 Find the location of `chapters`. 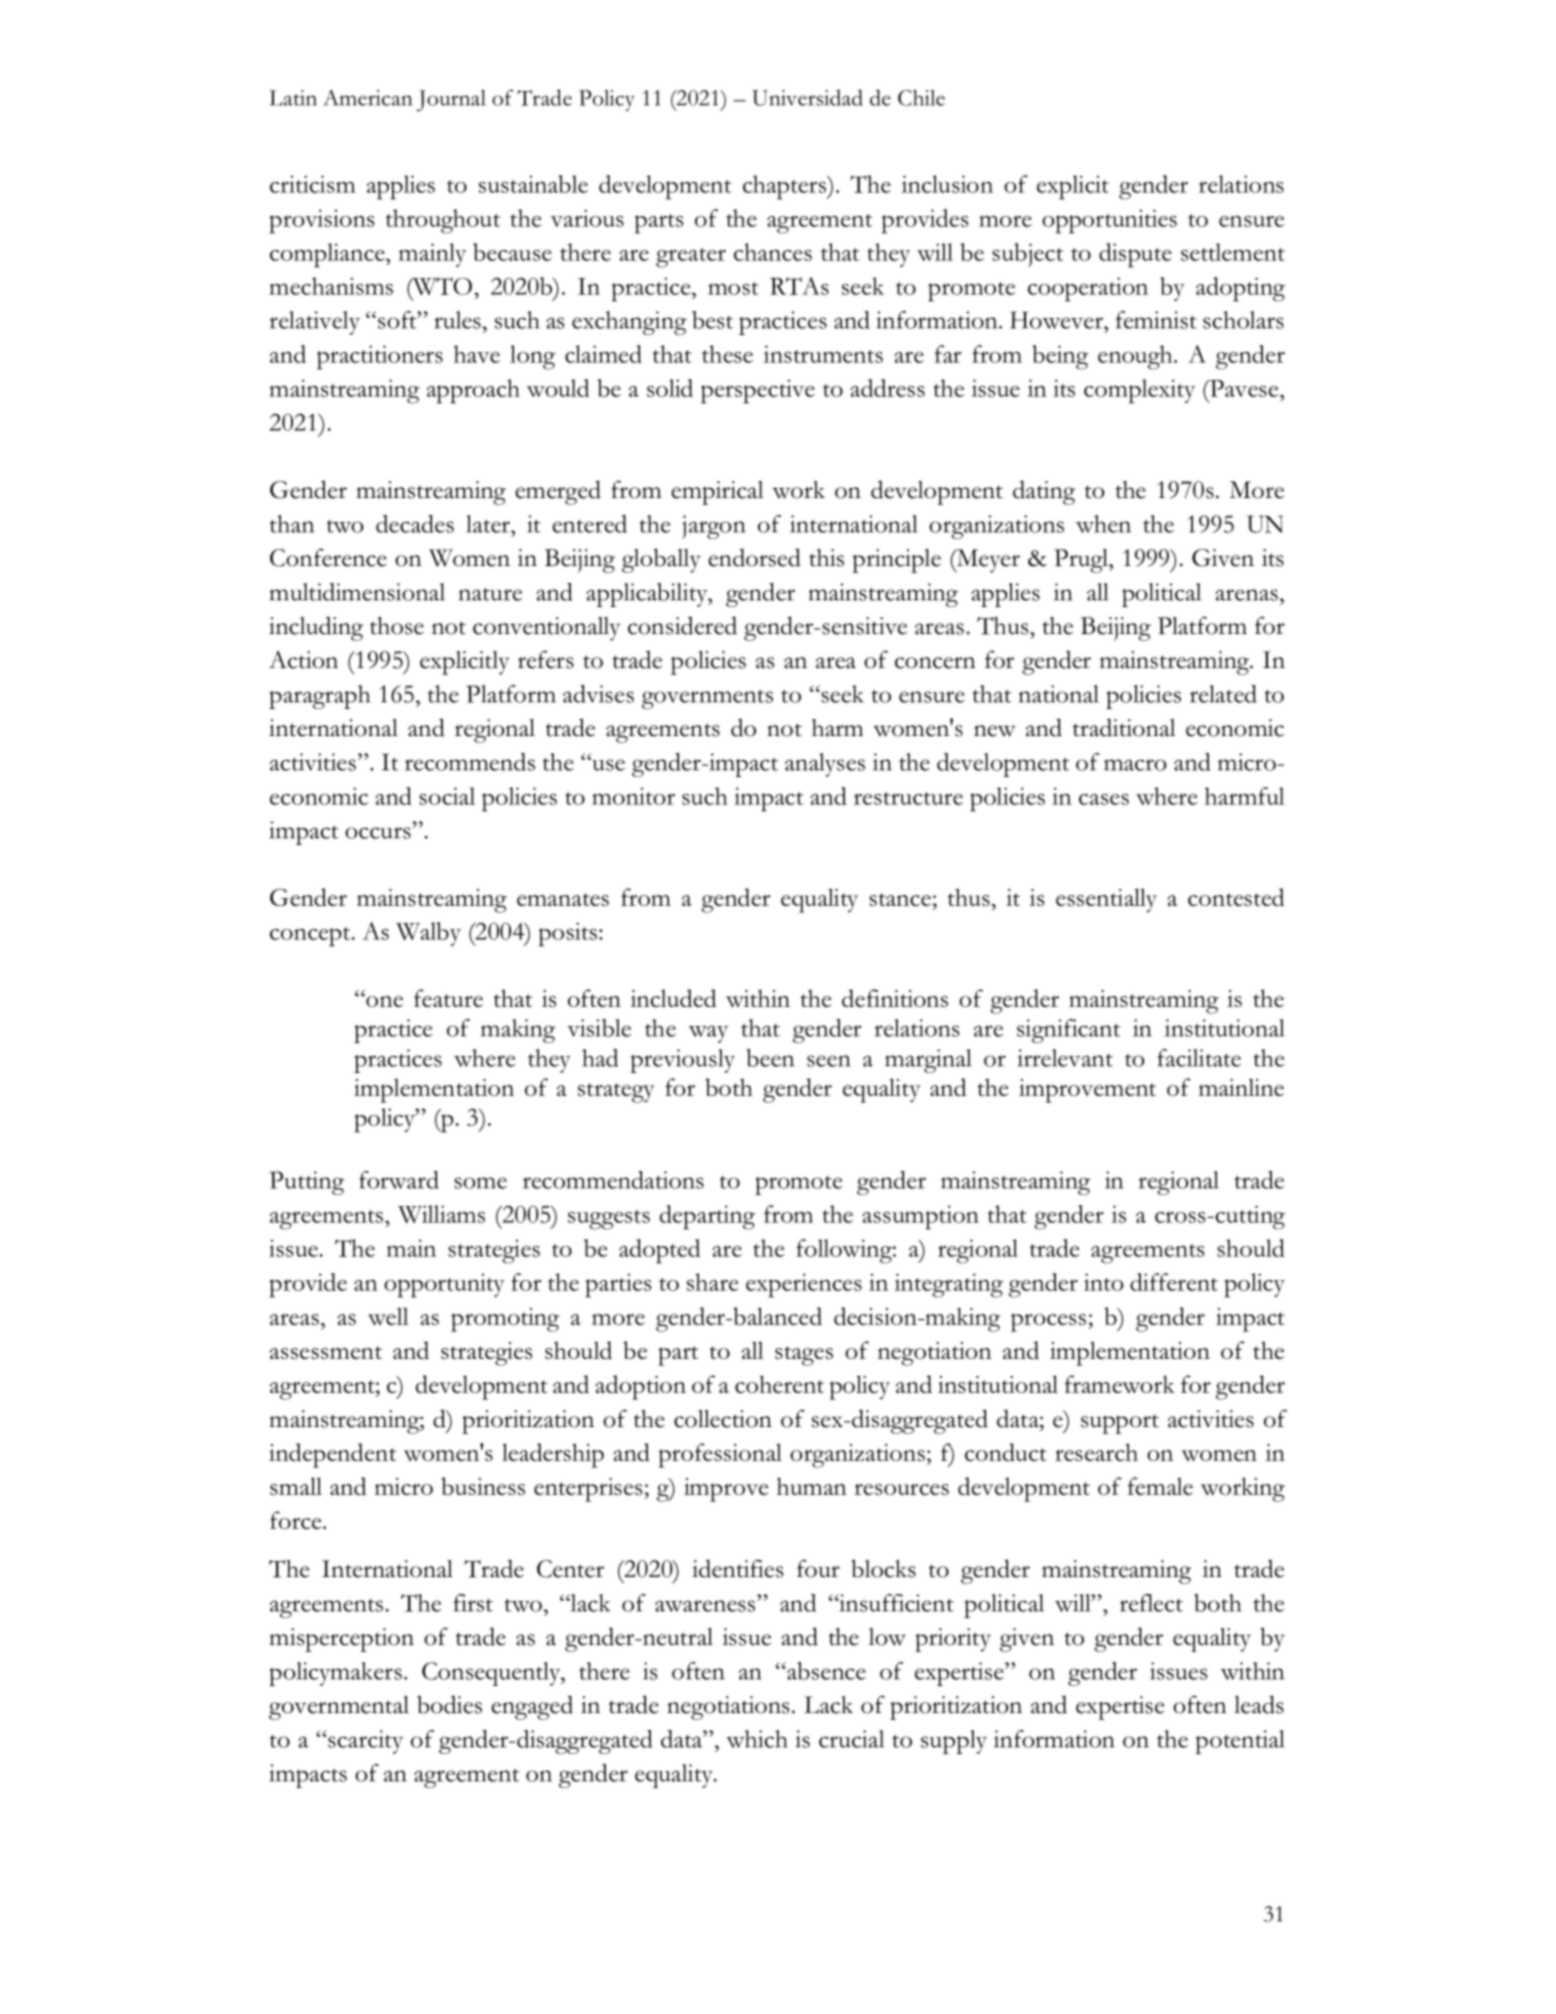

chapters is located at coordinates (786, 187).
